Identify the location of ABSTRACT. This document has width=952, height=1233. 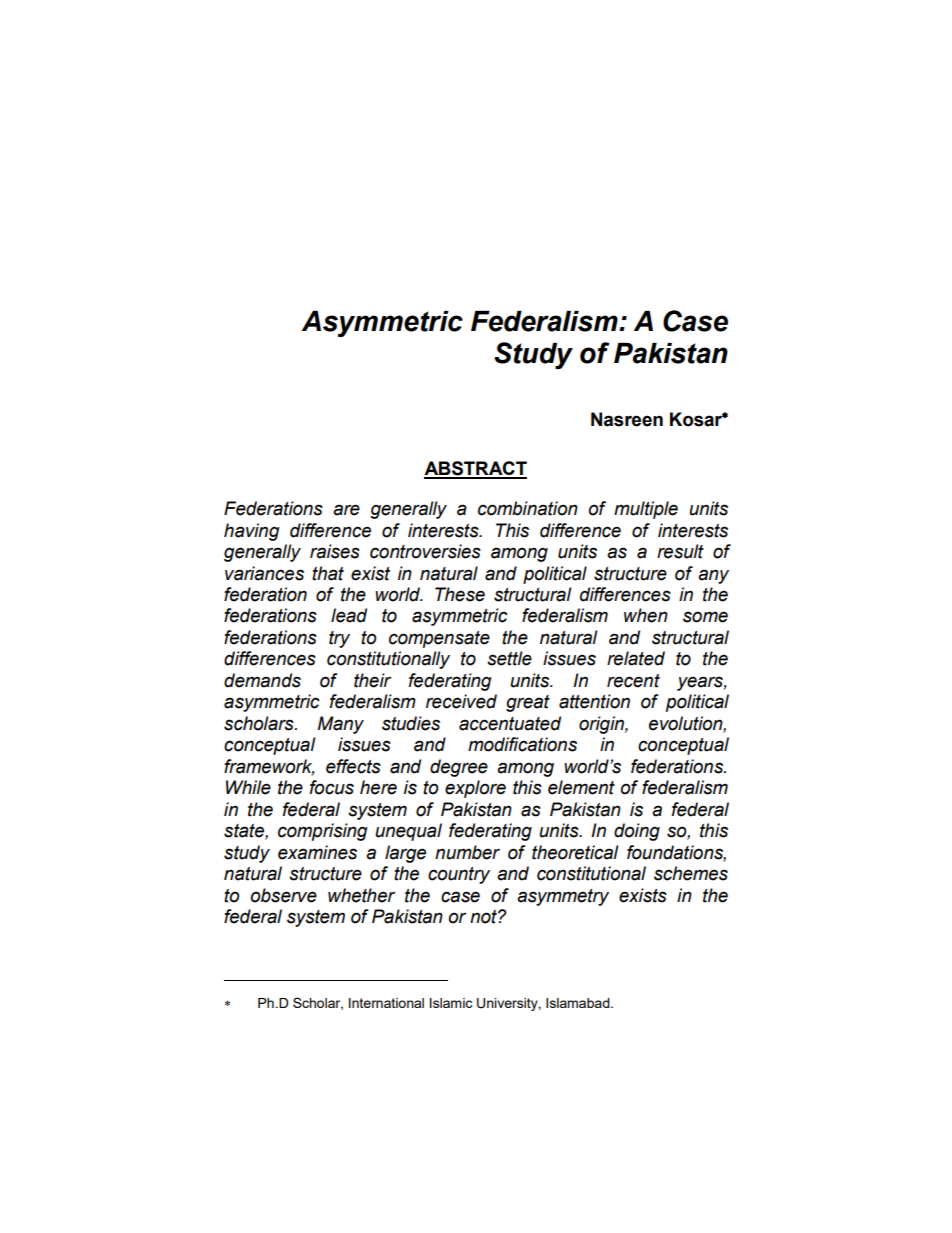
(475, 469).
